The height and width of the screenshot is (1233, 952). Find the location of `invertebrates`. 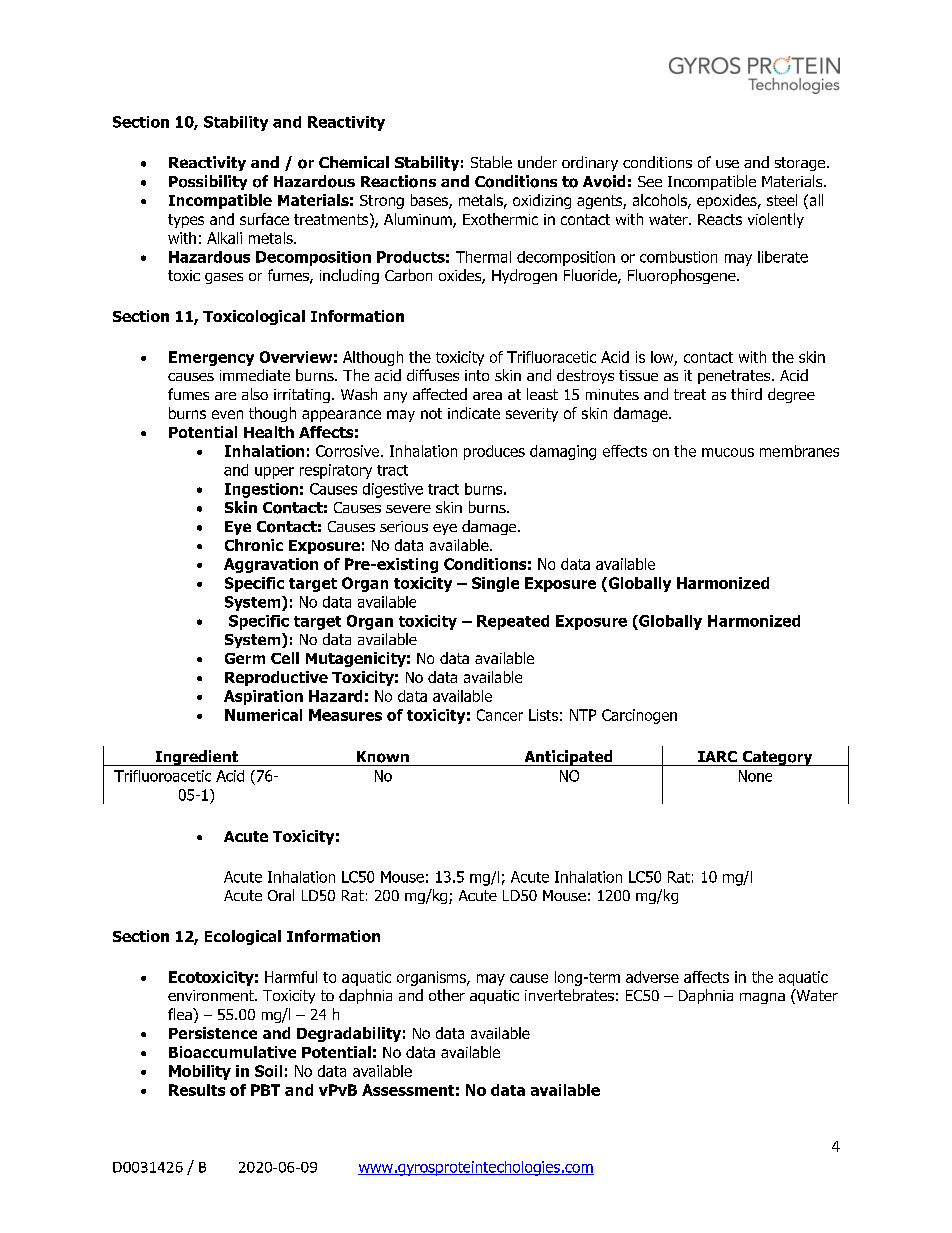

invertebrates is located at coordinates (569, 995).
